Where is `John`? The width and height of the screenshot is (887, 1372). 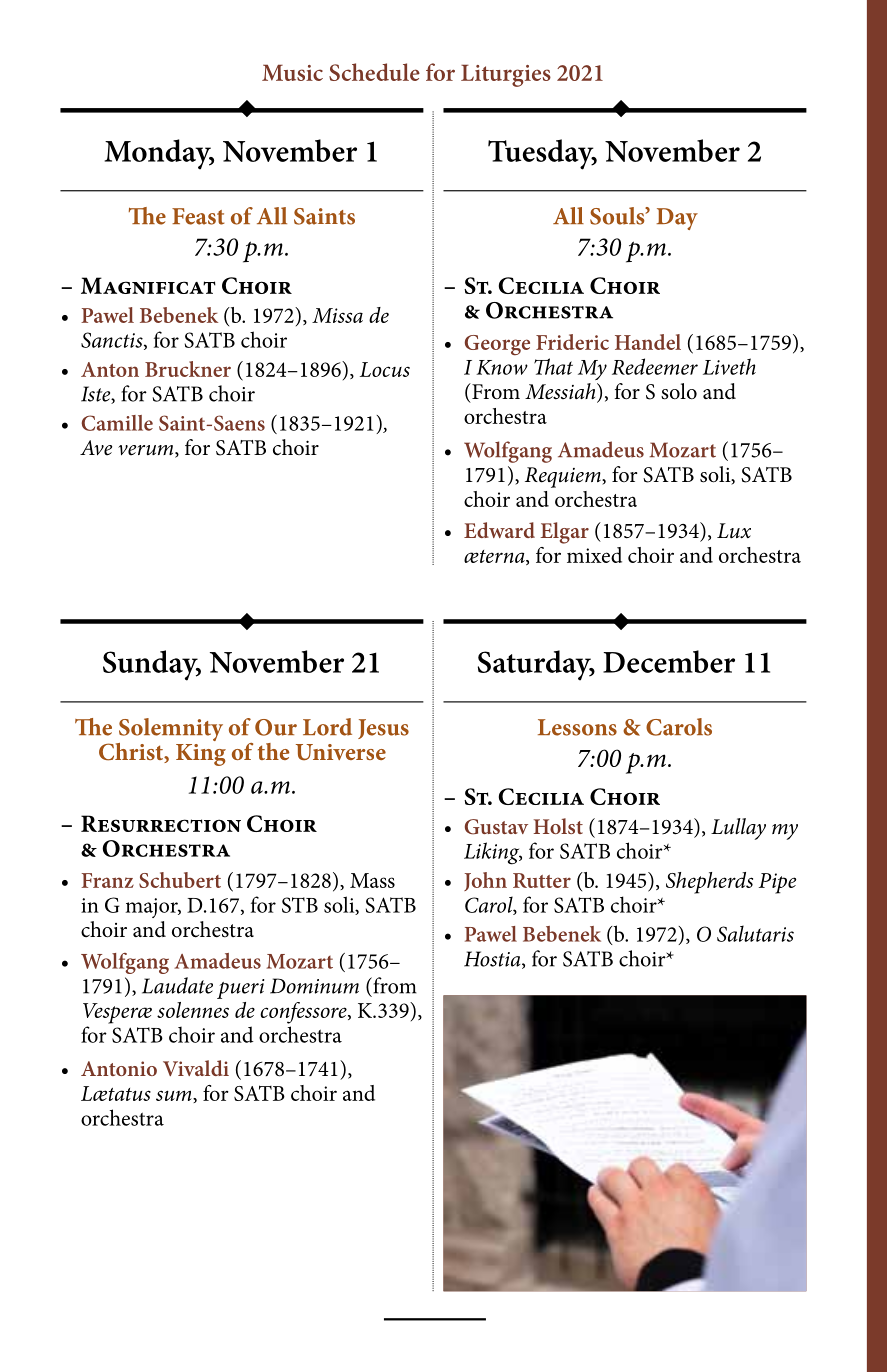 John is located at coordinates (485, 881).
